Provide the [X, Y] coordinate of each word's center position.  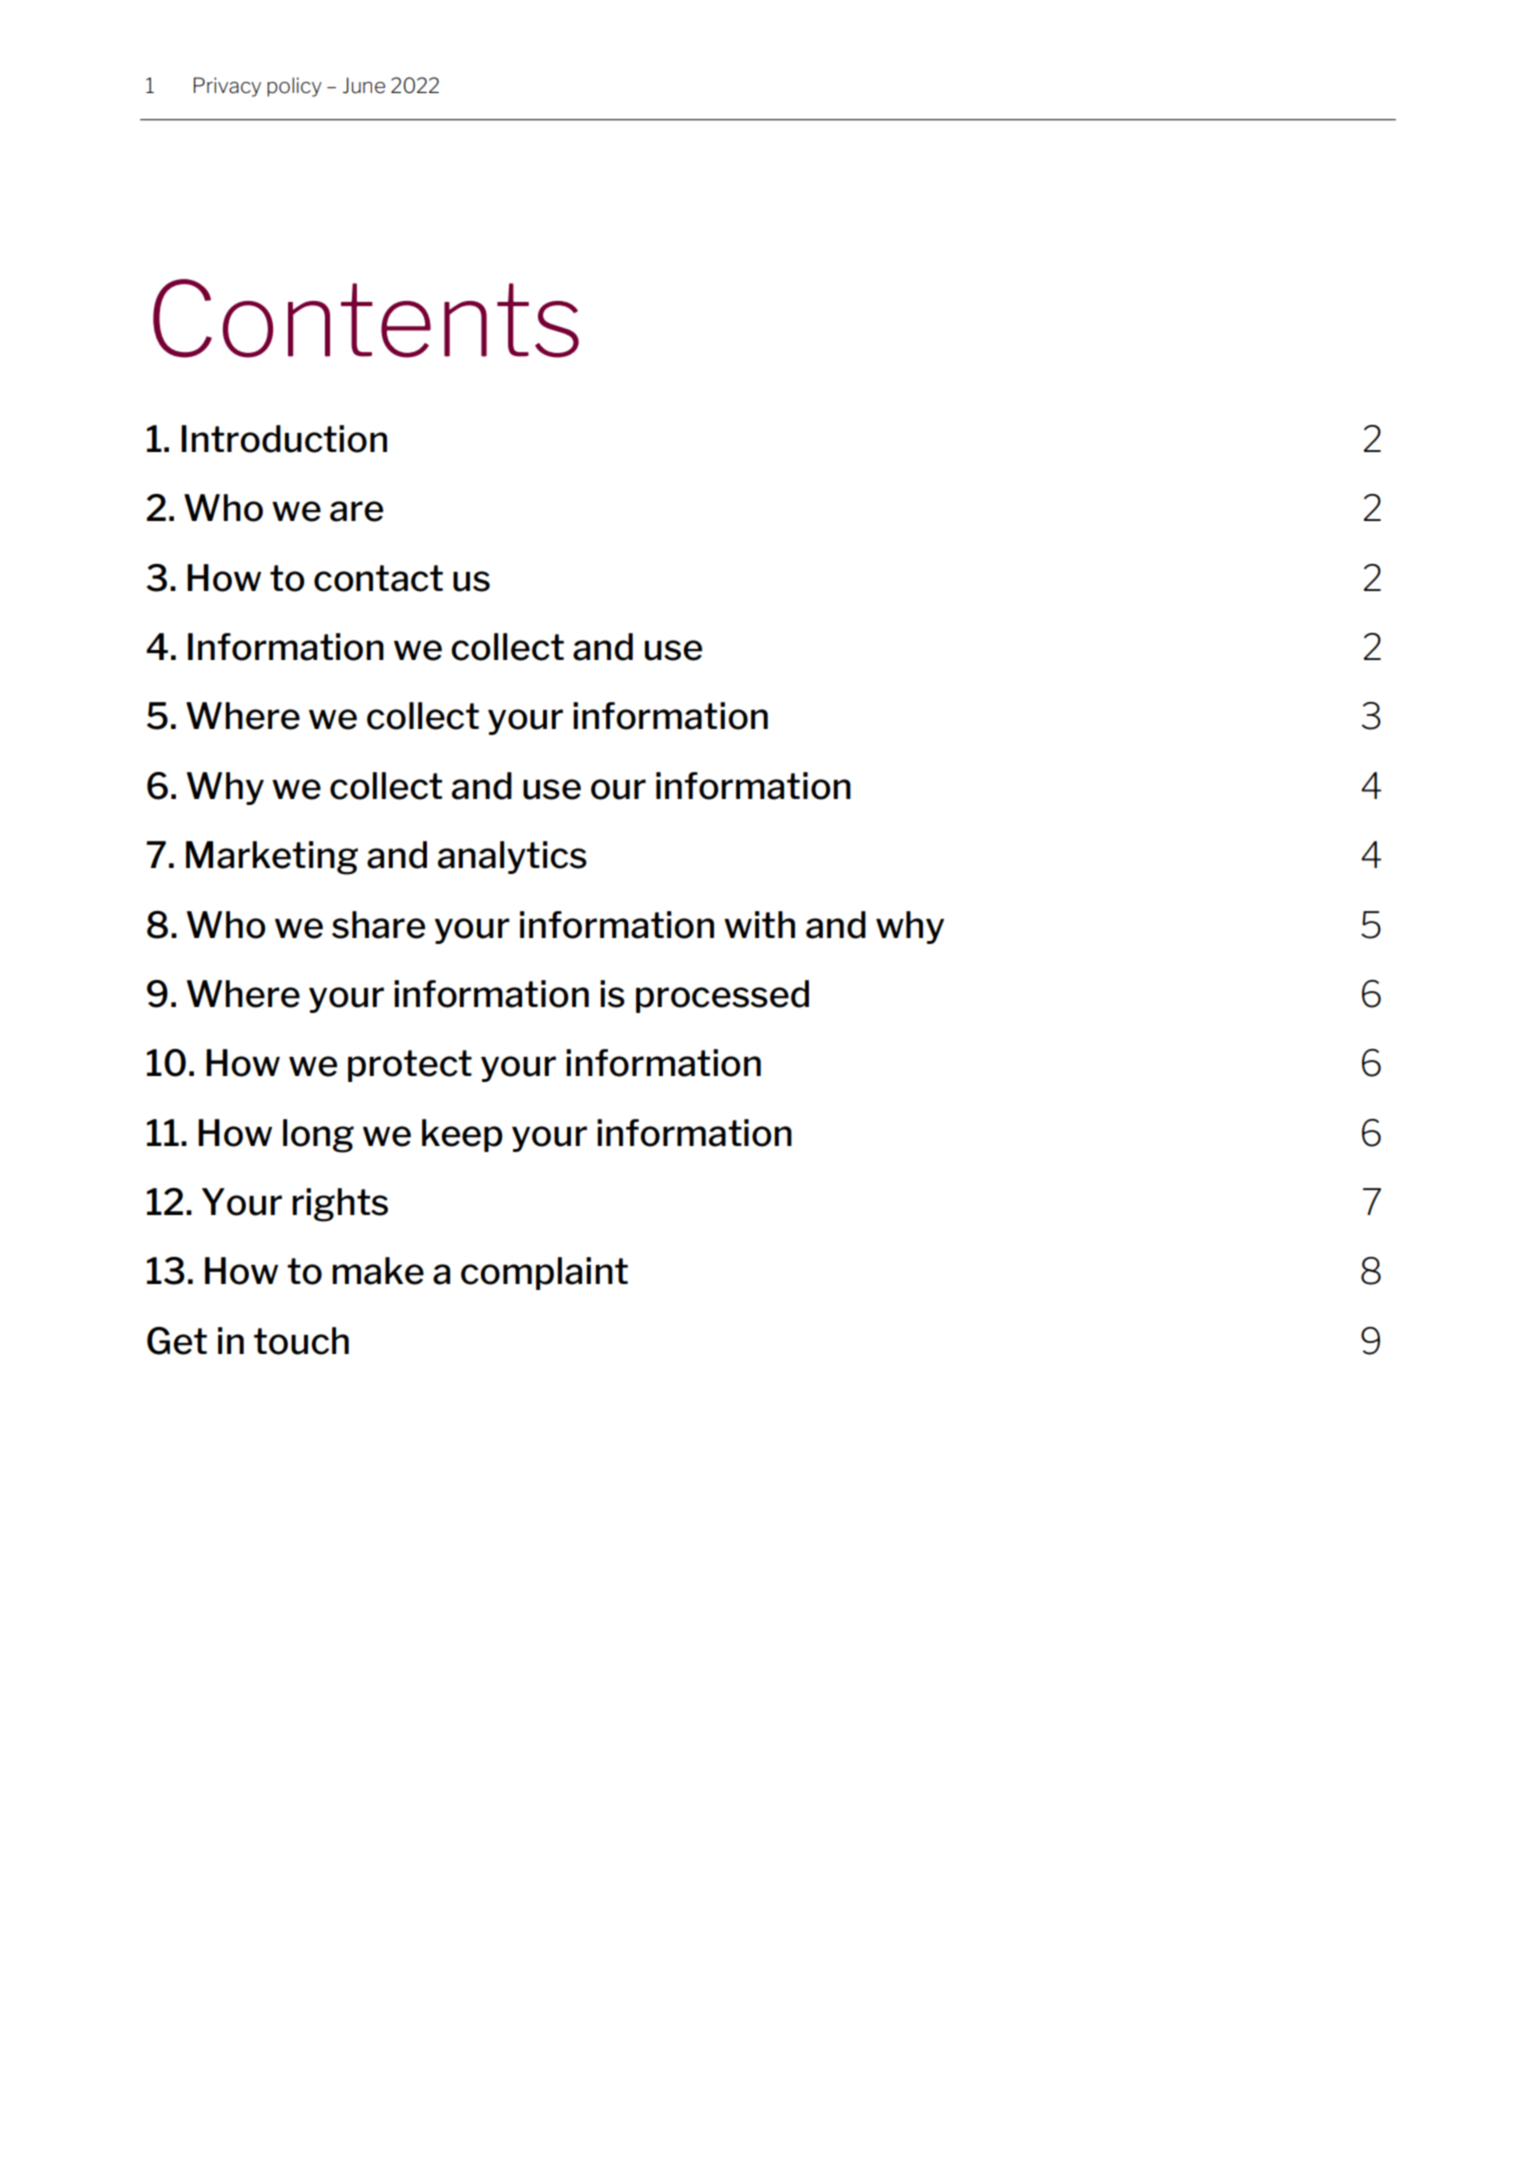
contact [378, 578]
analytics [512, 857]
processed [722, 996]
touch [301, 1341]
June [364, 85]
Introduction [284, 439]
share [378, 925]
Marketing [272, 858]
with [759, 924]
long [318, 1136]
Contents [366, 318]
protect [410, 1066]
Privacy [227, 87]
